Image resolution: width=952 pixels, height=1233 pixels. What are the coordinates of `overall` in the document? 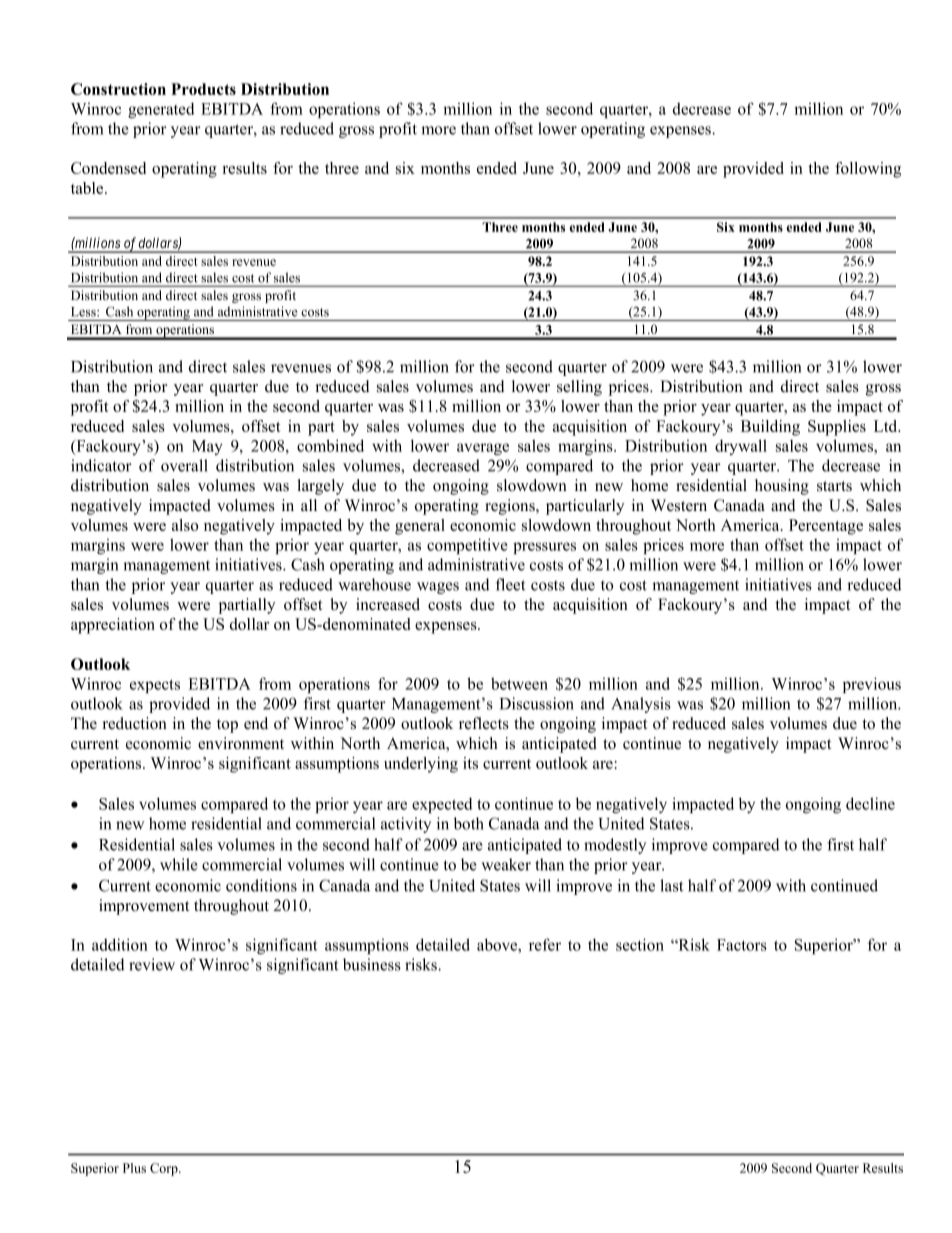 It's located at (184, 465).
